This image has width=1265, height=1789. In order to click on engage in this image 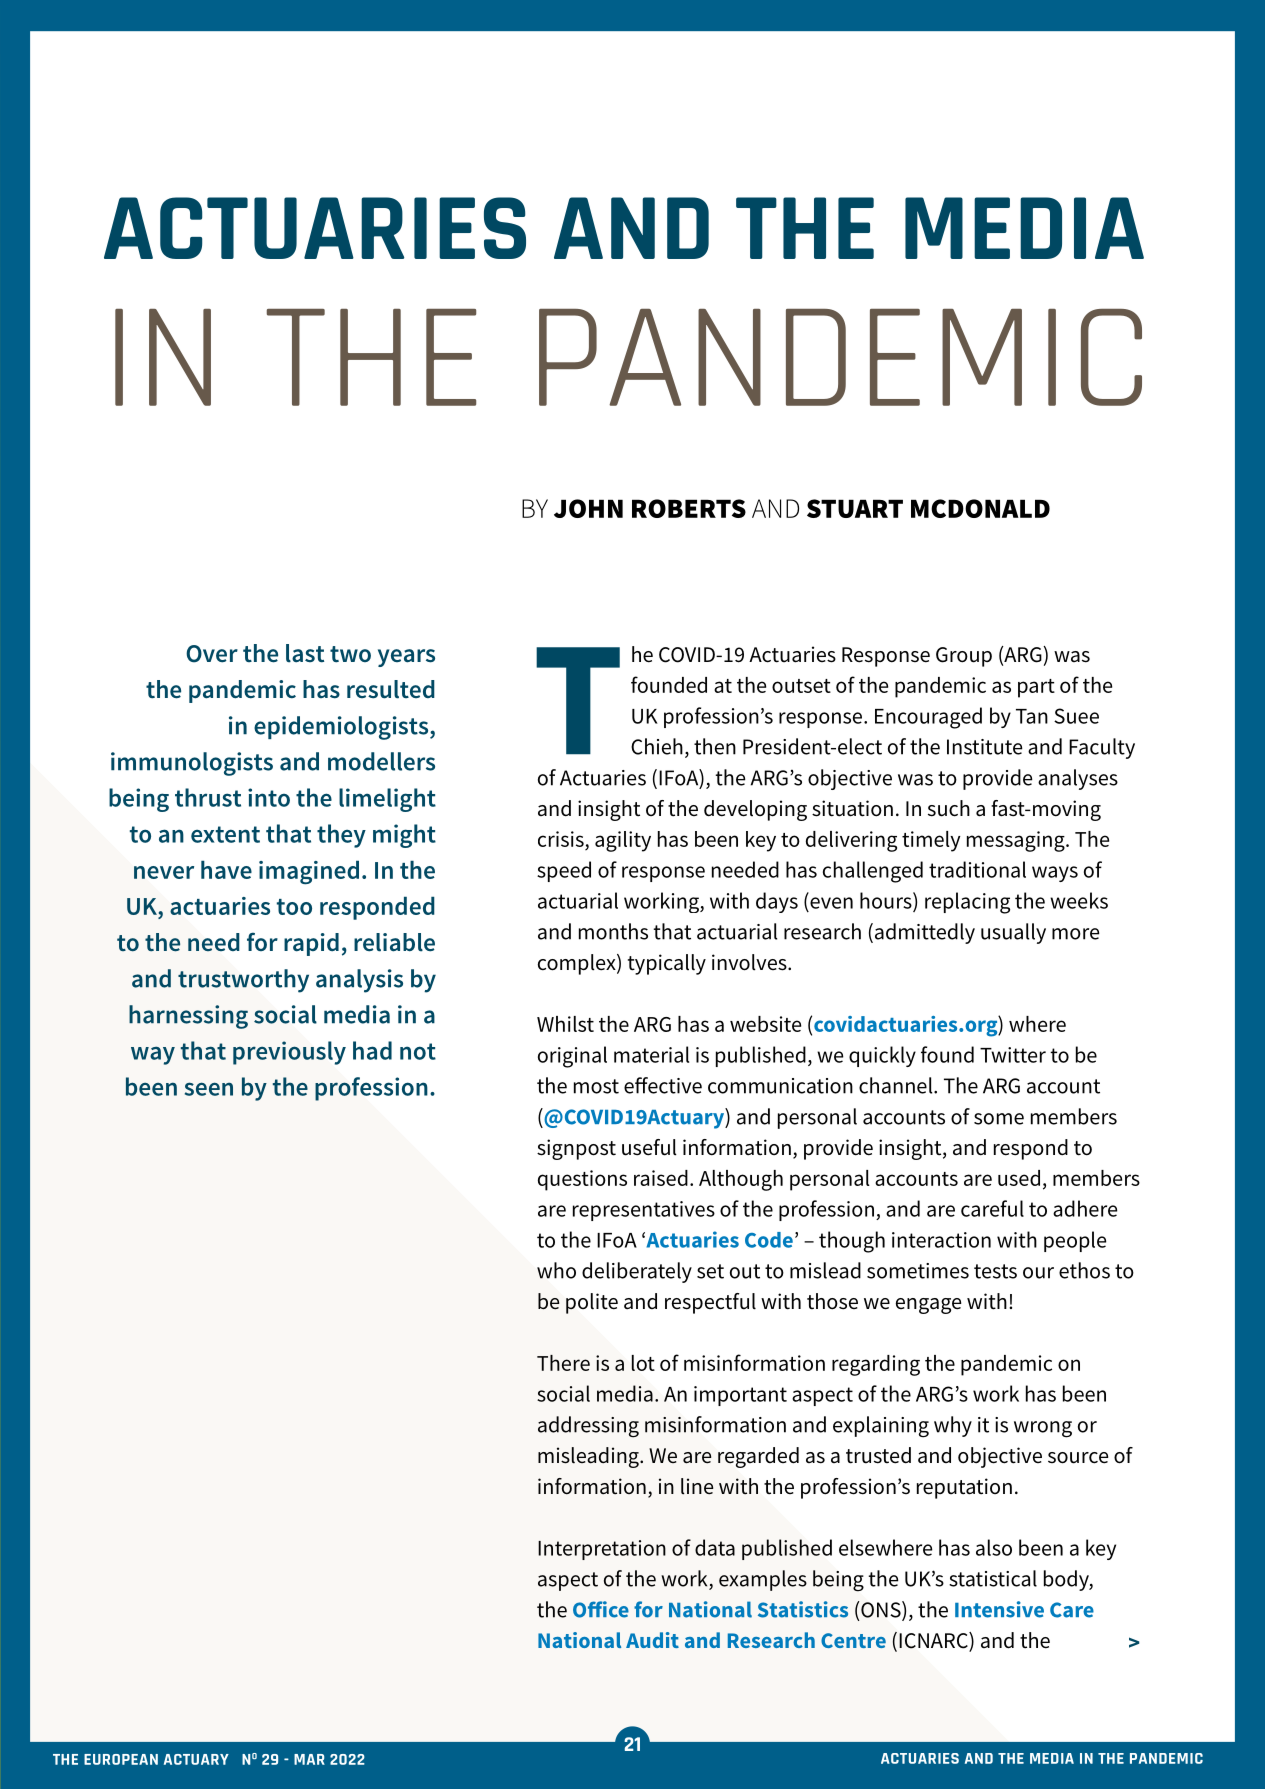, I will do `click(928, 1306)`.
